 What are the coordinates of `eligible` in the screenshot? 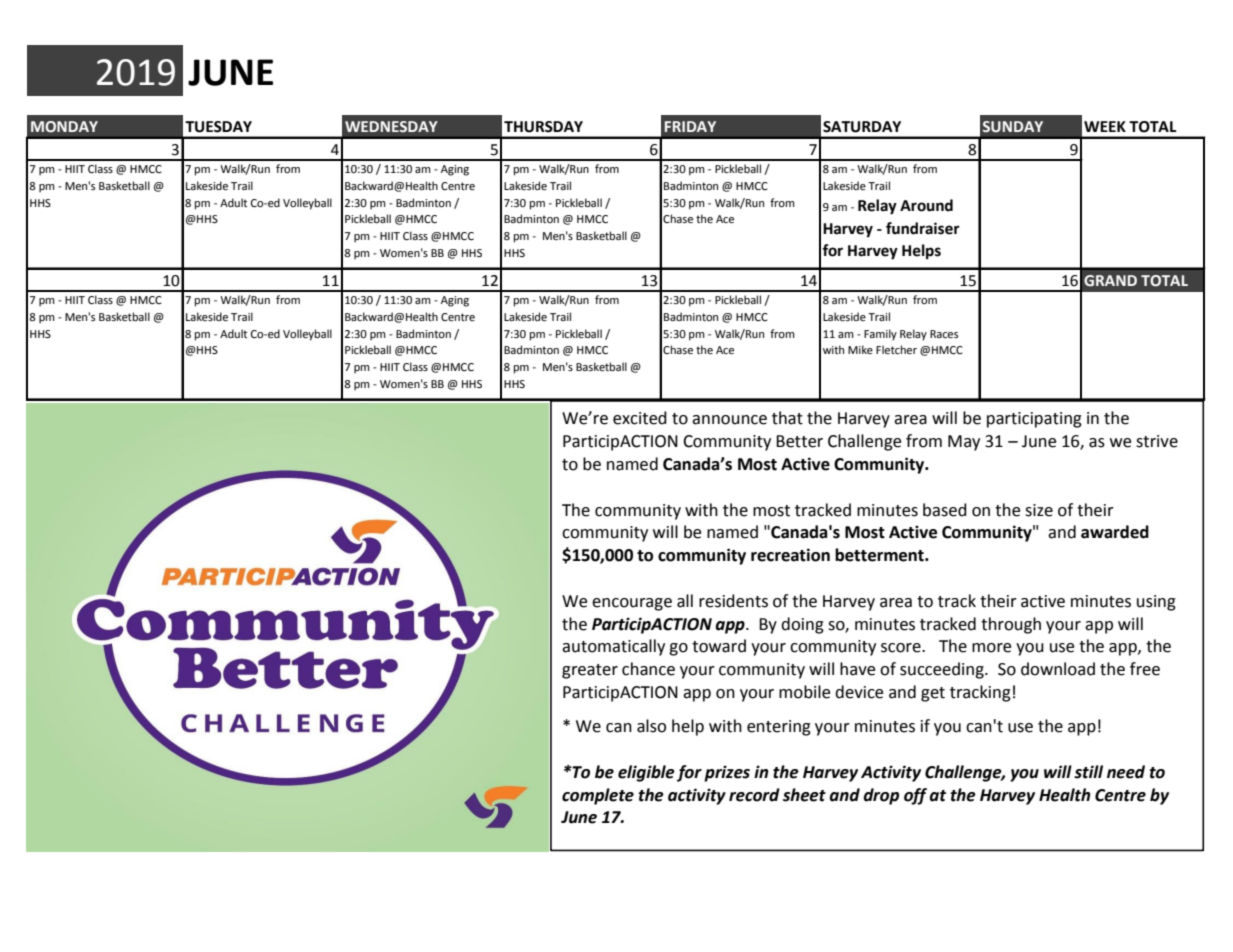 It's located at (646, 773).
